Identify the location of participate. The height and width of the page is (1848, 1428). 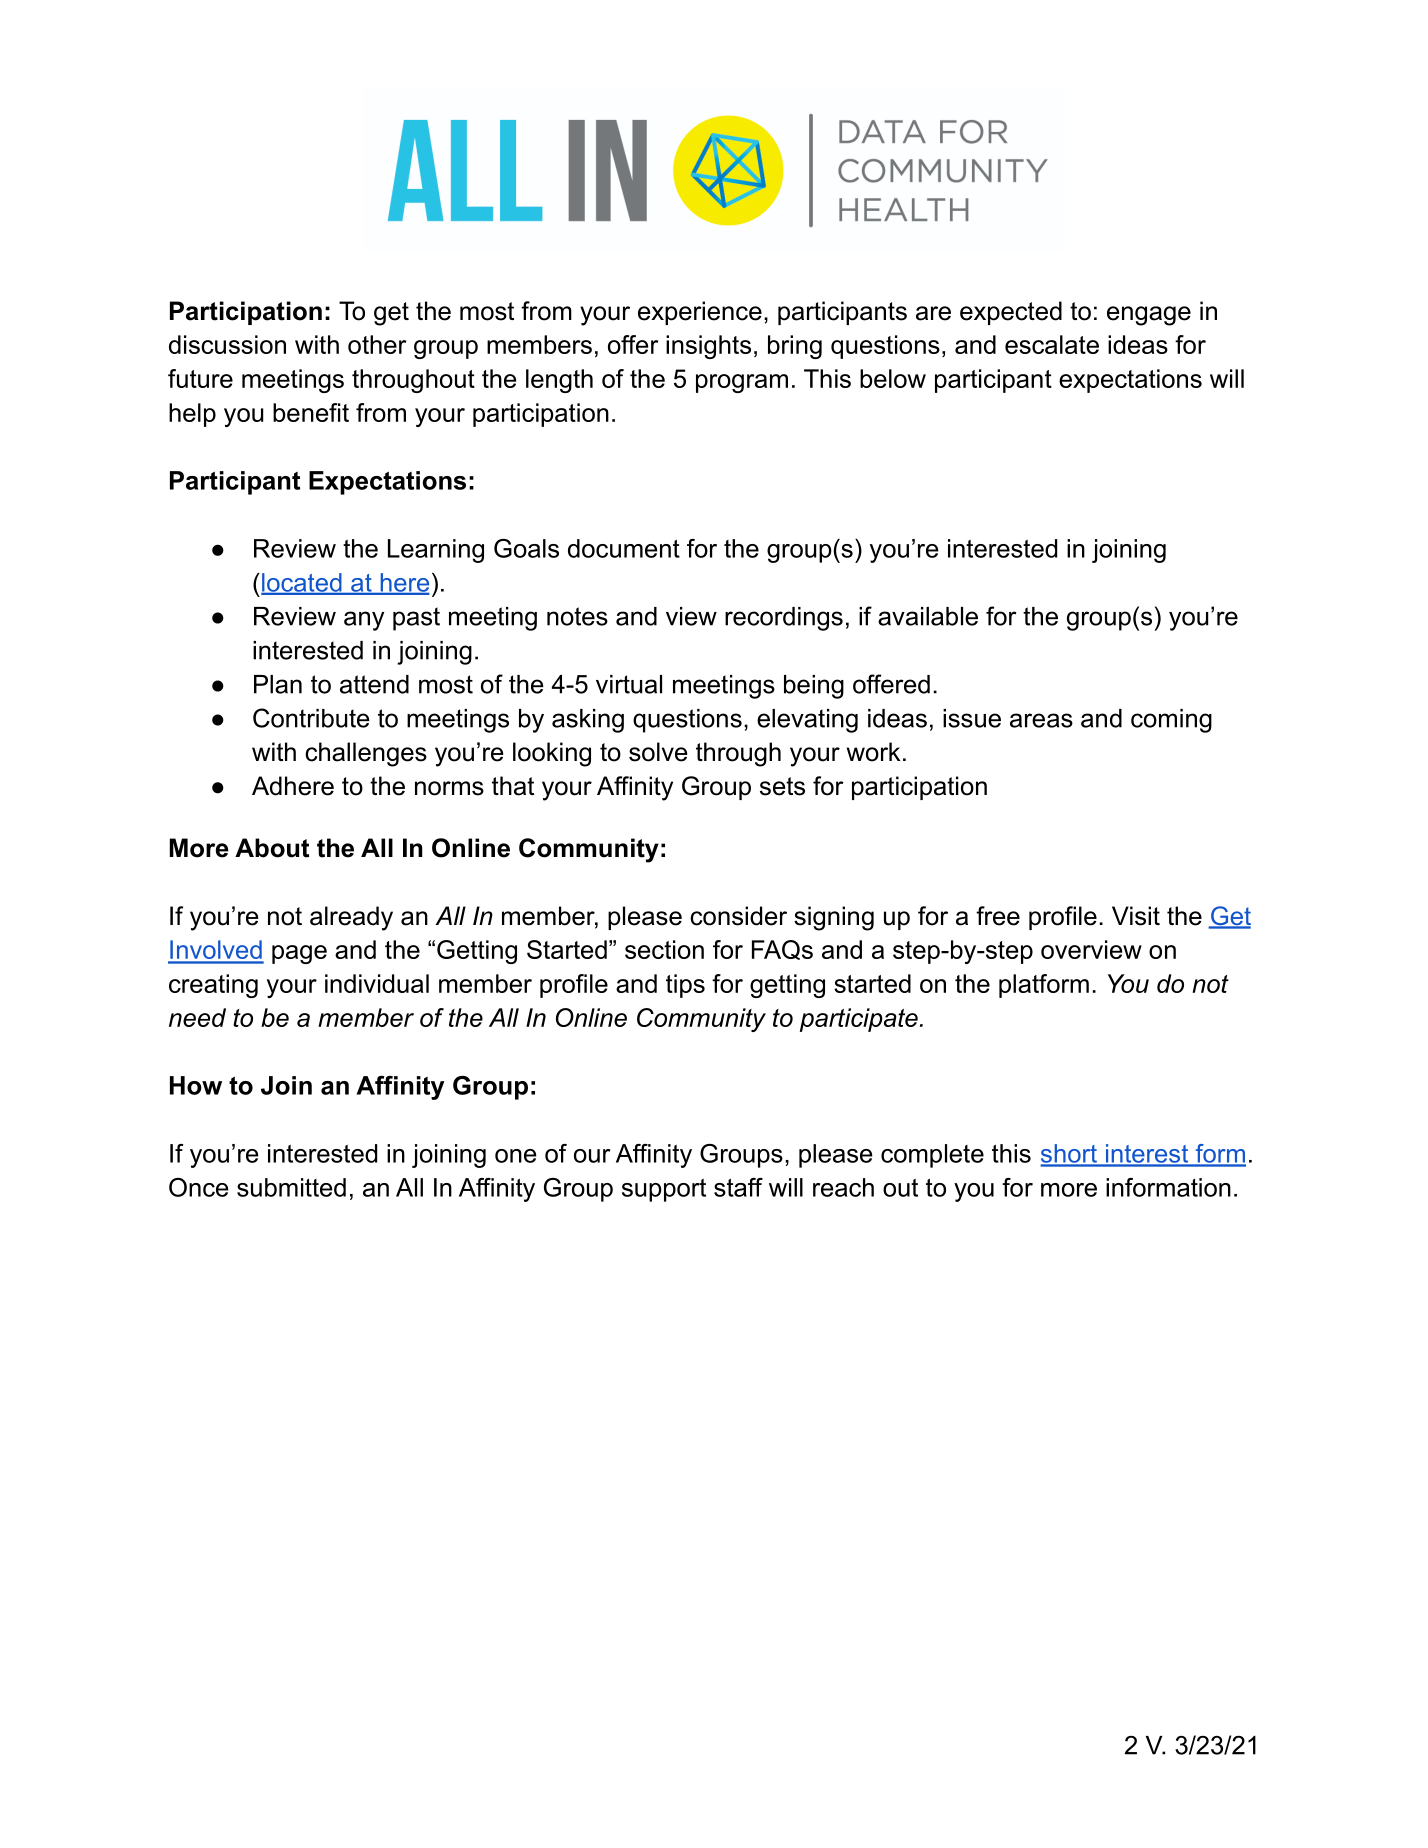
(859, 1020).
